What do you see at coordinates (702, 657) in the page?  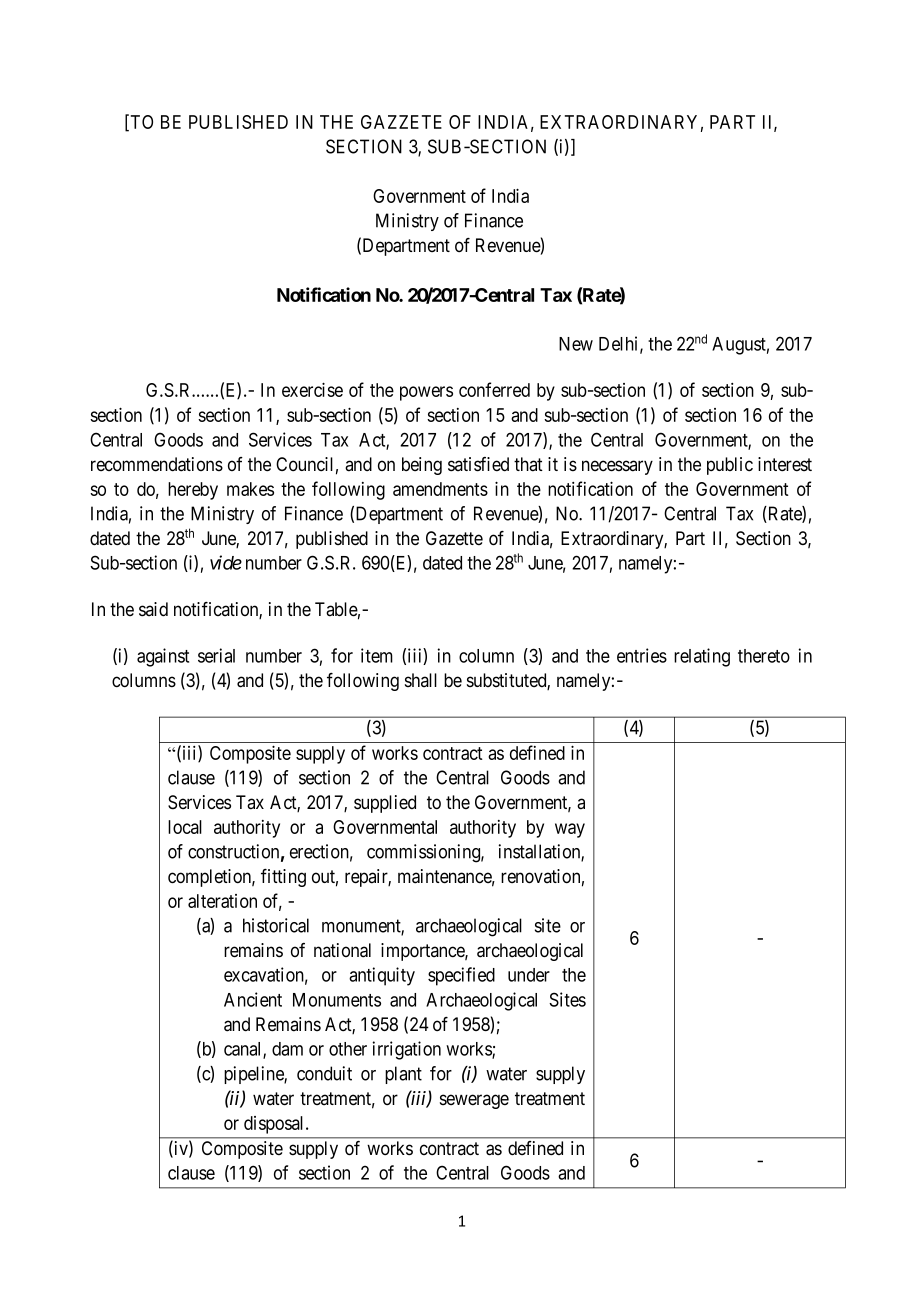 I see `relating` at bounding box center [702, 657].
